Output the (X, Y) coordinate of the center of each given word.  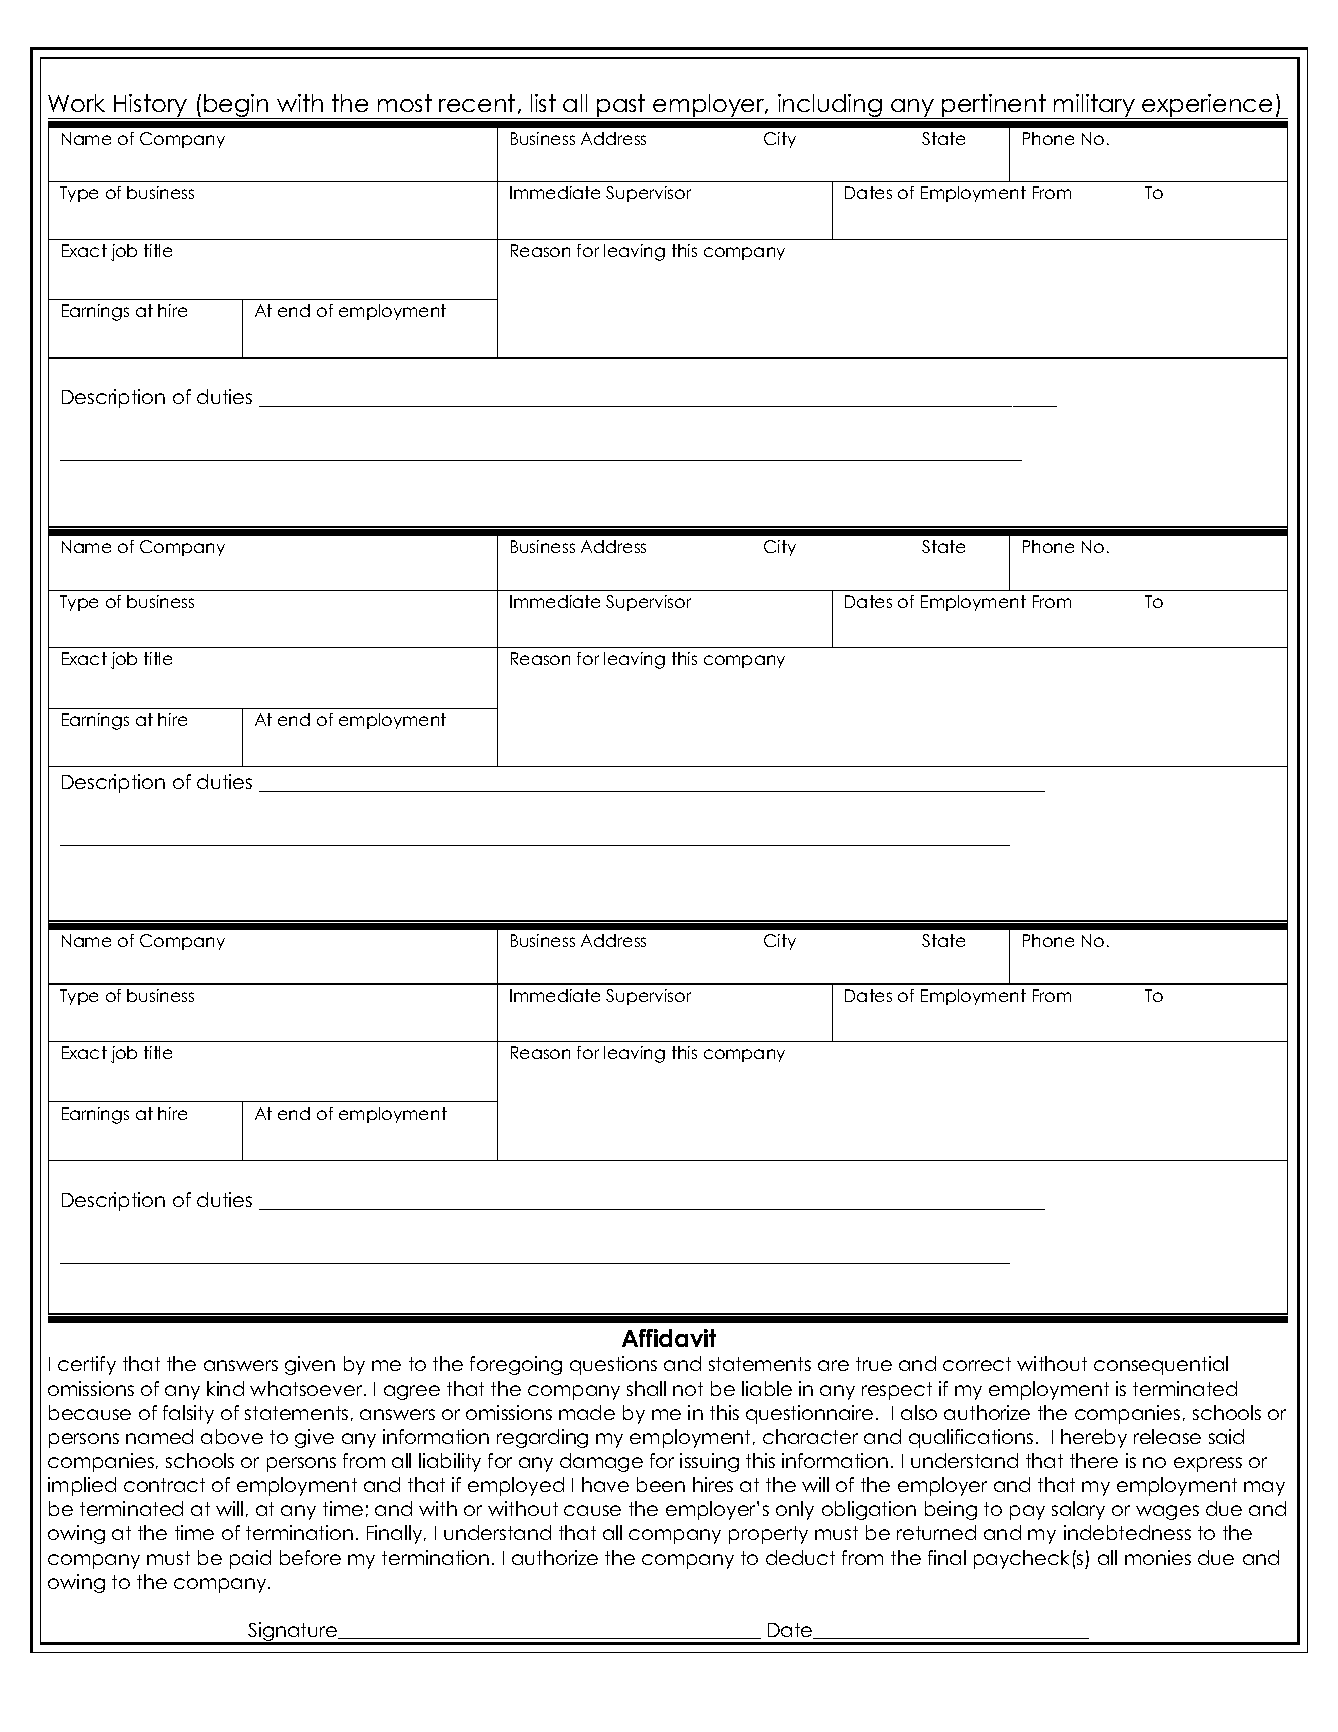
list (543, 103)
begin (236, 106)
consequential (1161, 1365)
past (621, 106)
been (661, 1484)
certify (87, 1365)
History (150, 106)
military (1094, 106)
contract (164, 1485)
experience (1208, 106)
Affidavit (669, 1338)
